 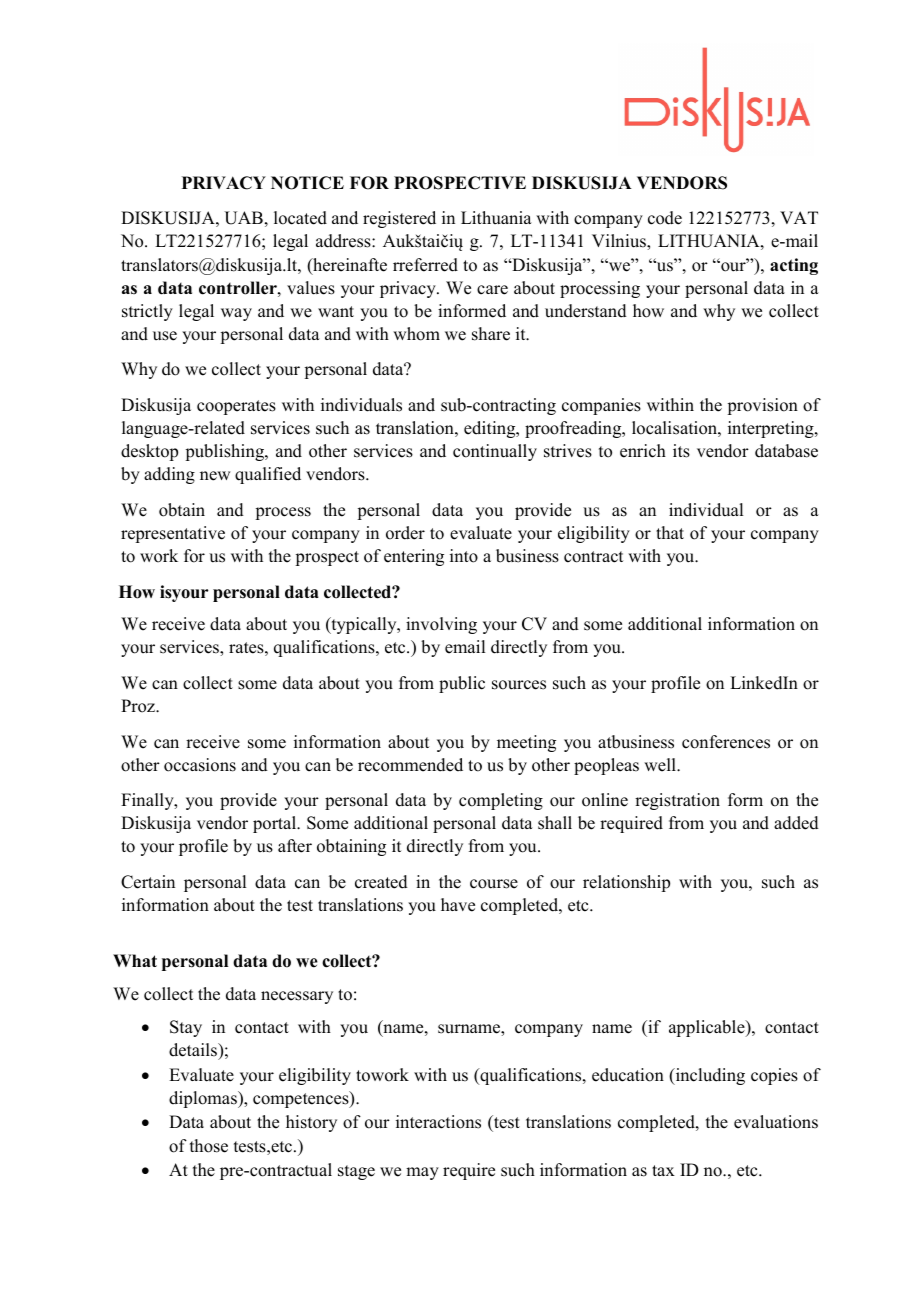 I want to click on evaluations, so click(x=776, y=1122).
